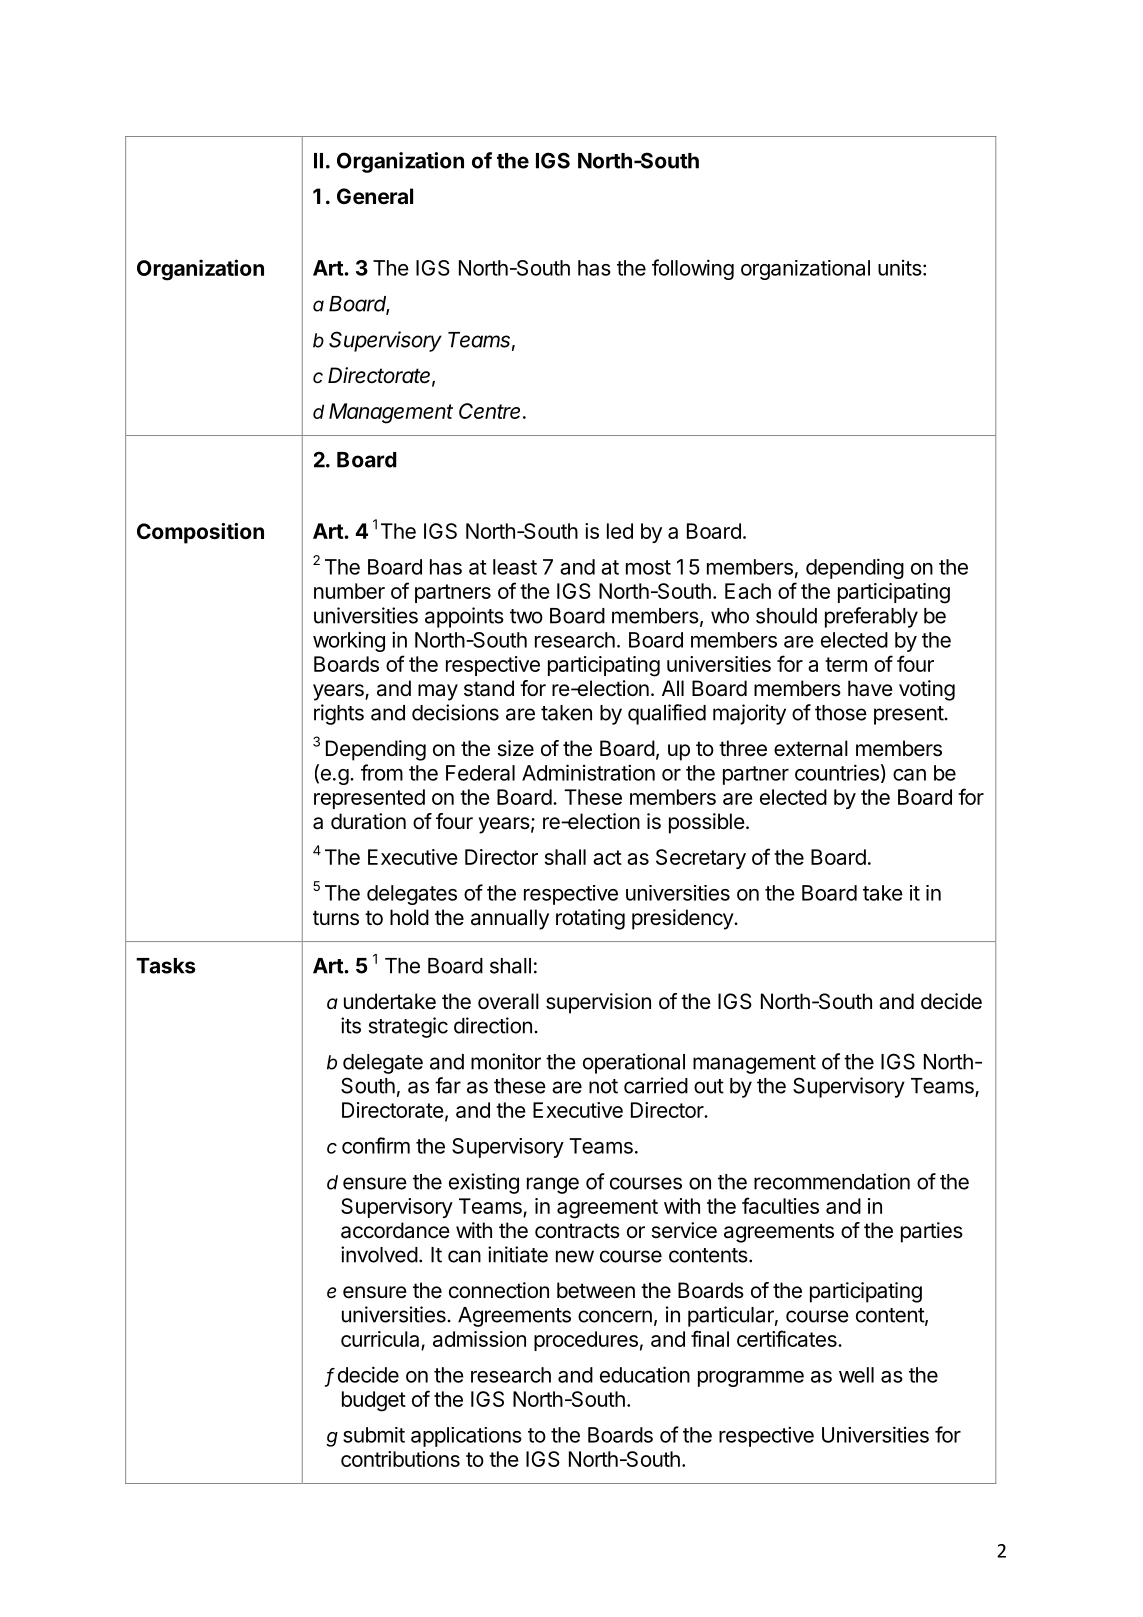 The height and width of the image is (1617, 1143). What do you see at coordinates (368, 821) in the image?
I see `duration` at bounding box center [368, 821].
